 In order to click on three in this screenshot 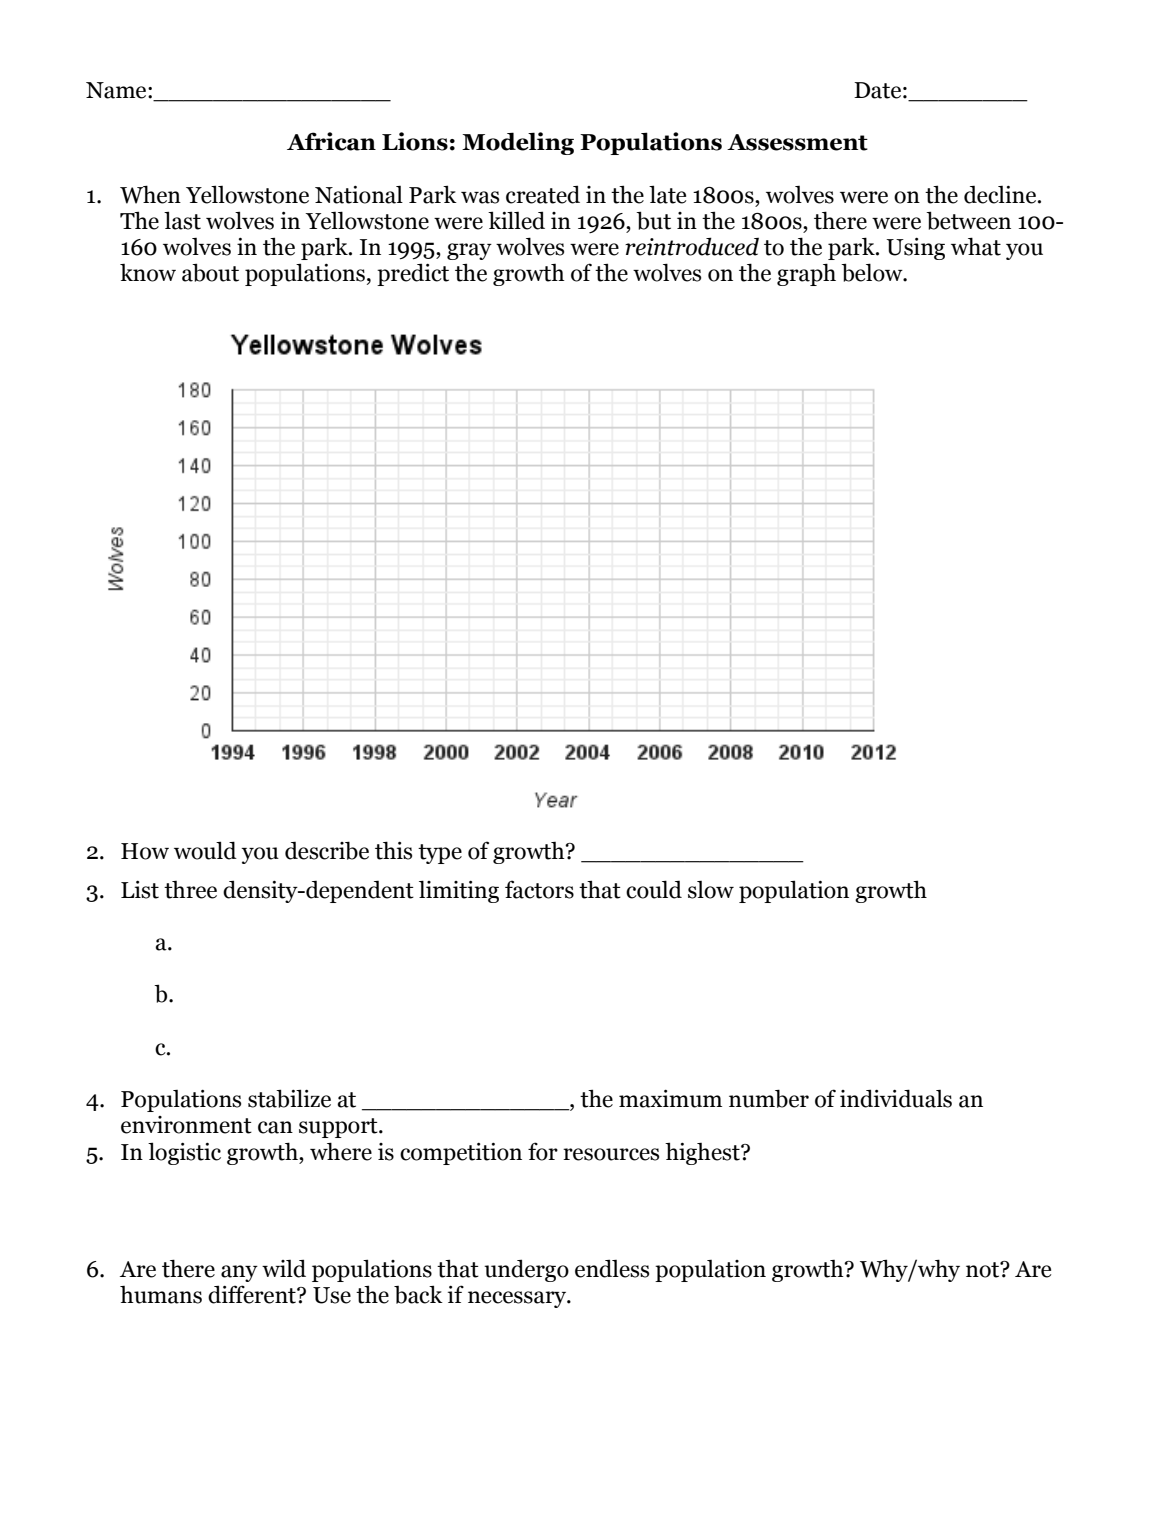, I will do `click(190, 890)`.
